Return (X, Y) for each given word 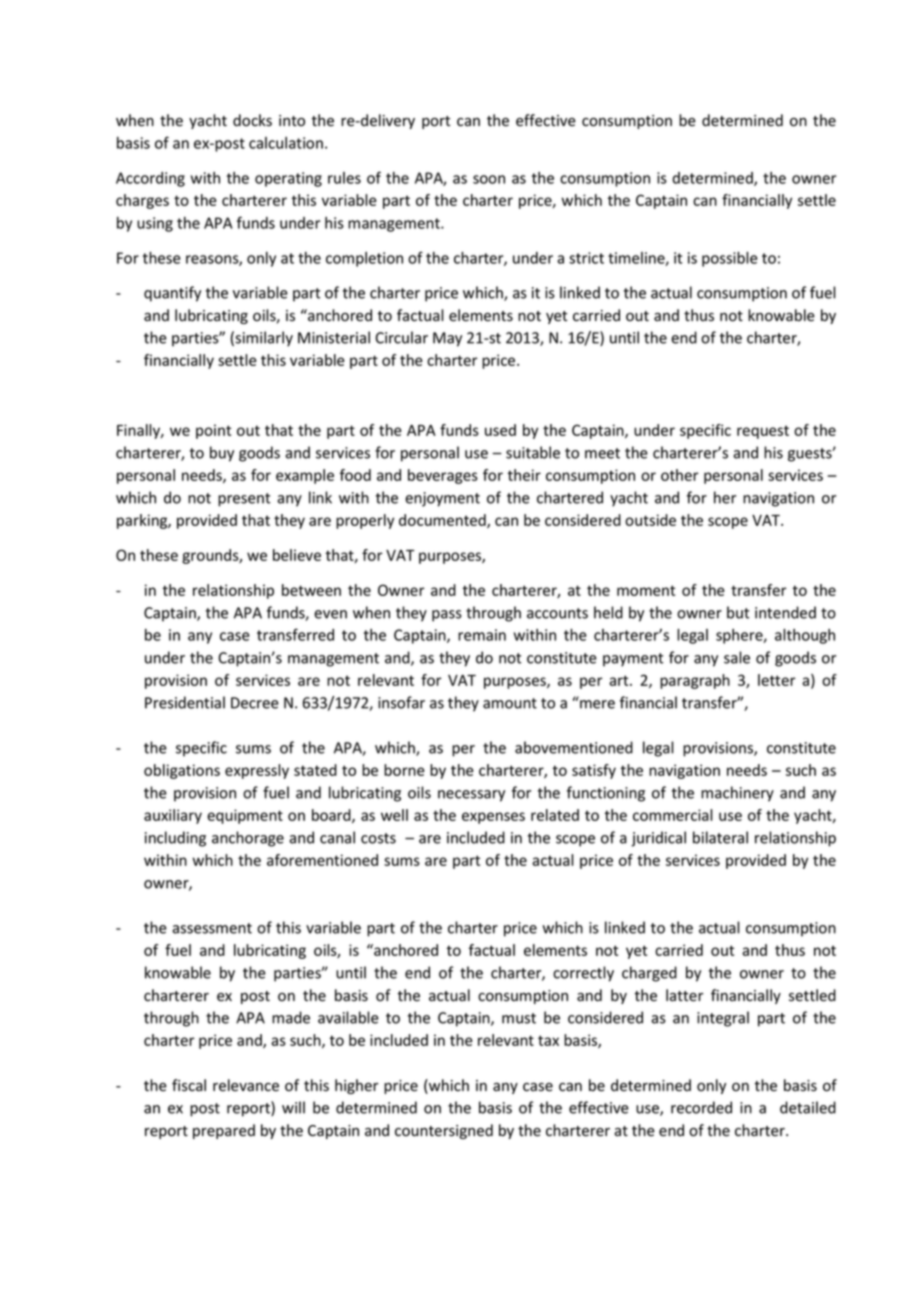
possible (730, 259)
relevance (246, 1085)
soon (489, 179)
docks (252, 120)
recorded (701, 1107)
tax (548, 1040)
